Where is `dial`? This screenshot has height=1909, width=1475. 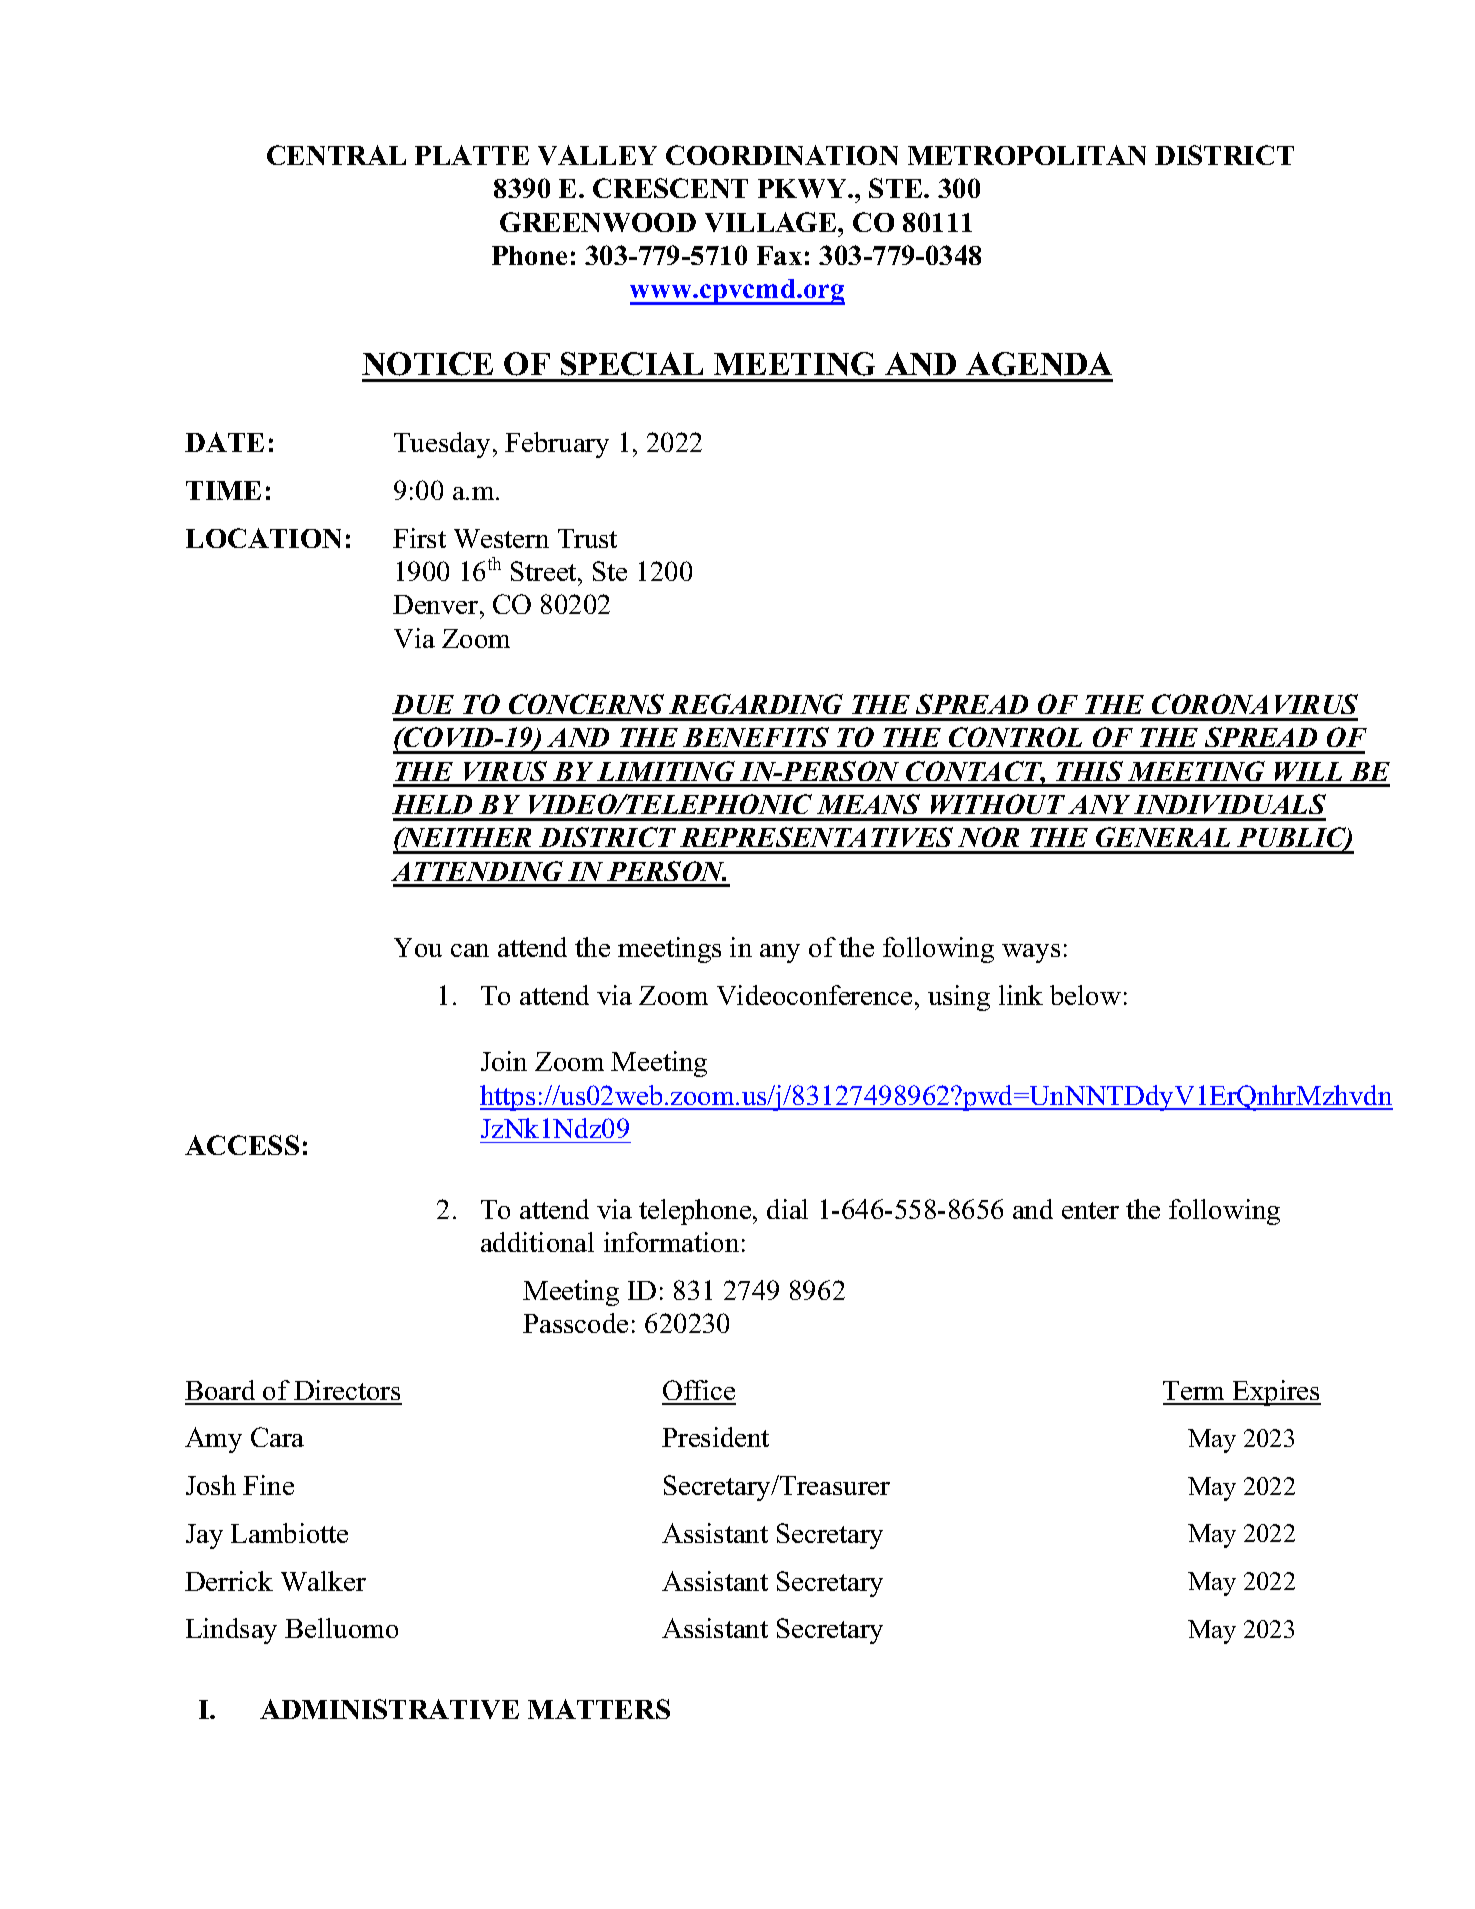
dial is located at coordinates (787, 1209).
